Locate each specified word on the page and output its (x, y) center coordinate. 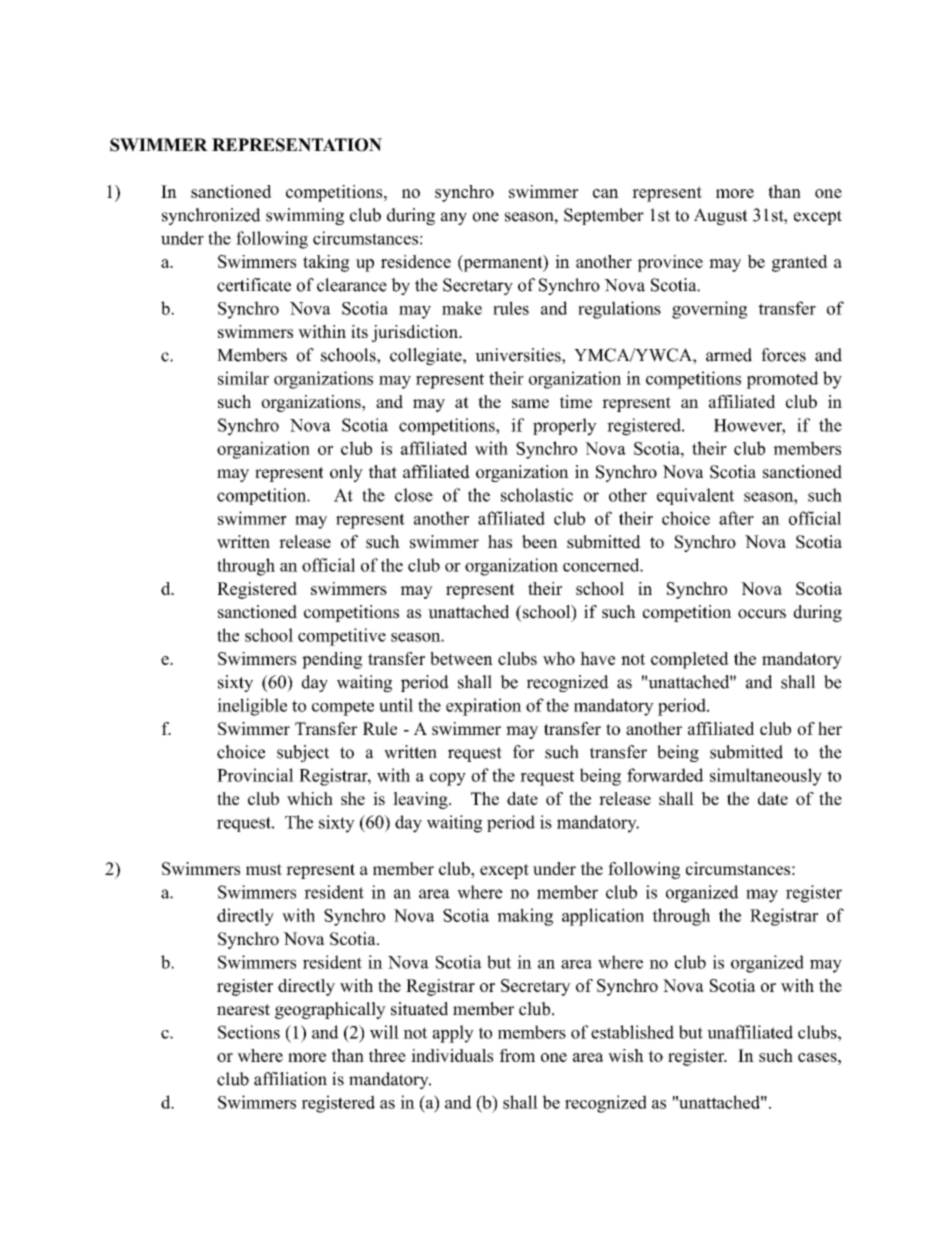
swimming (305, 216)
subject (303, 753)
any (454, 218)
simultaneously (766, 777)
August (721, 216)
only (346, 473)
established (632, 1032)
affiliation (290, 1079)
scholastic (537, 495)
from (517, 1055)
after (736, 518)
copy (448, 779)
